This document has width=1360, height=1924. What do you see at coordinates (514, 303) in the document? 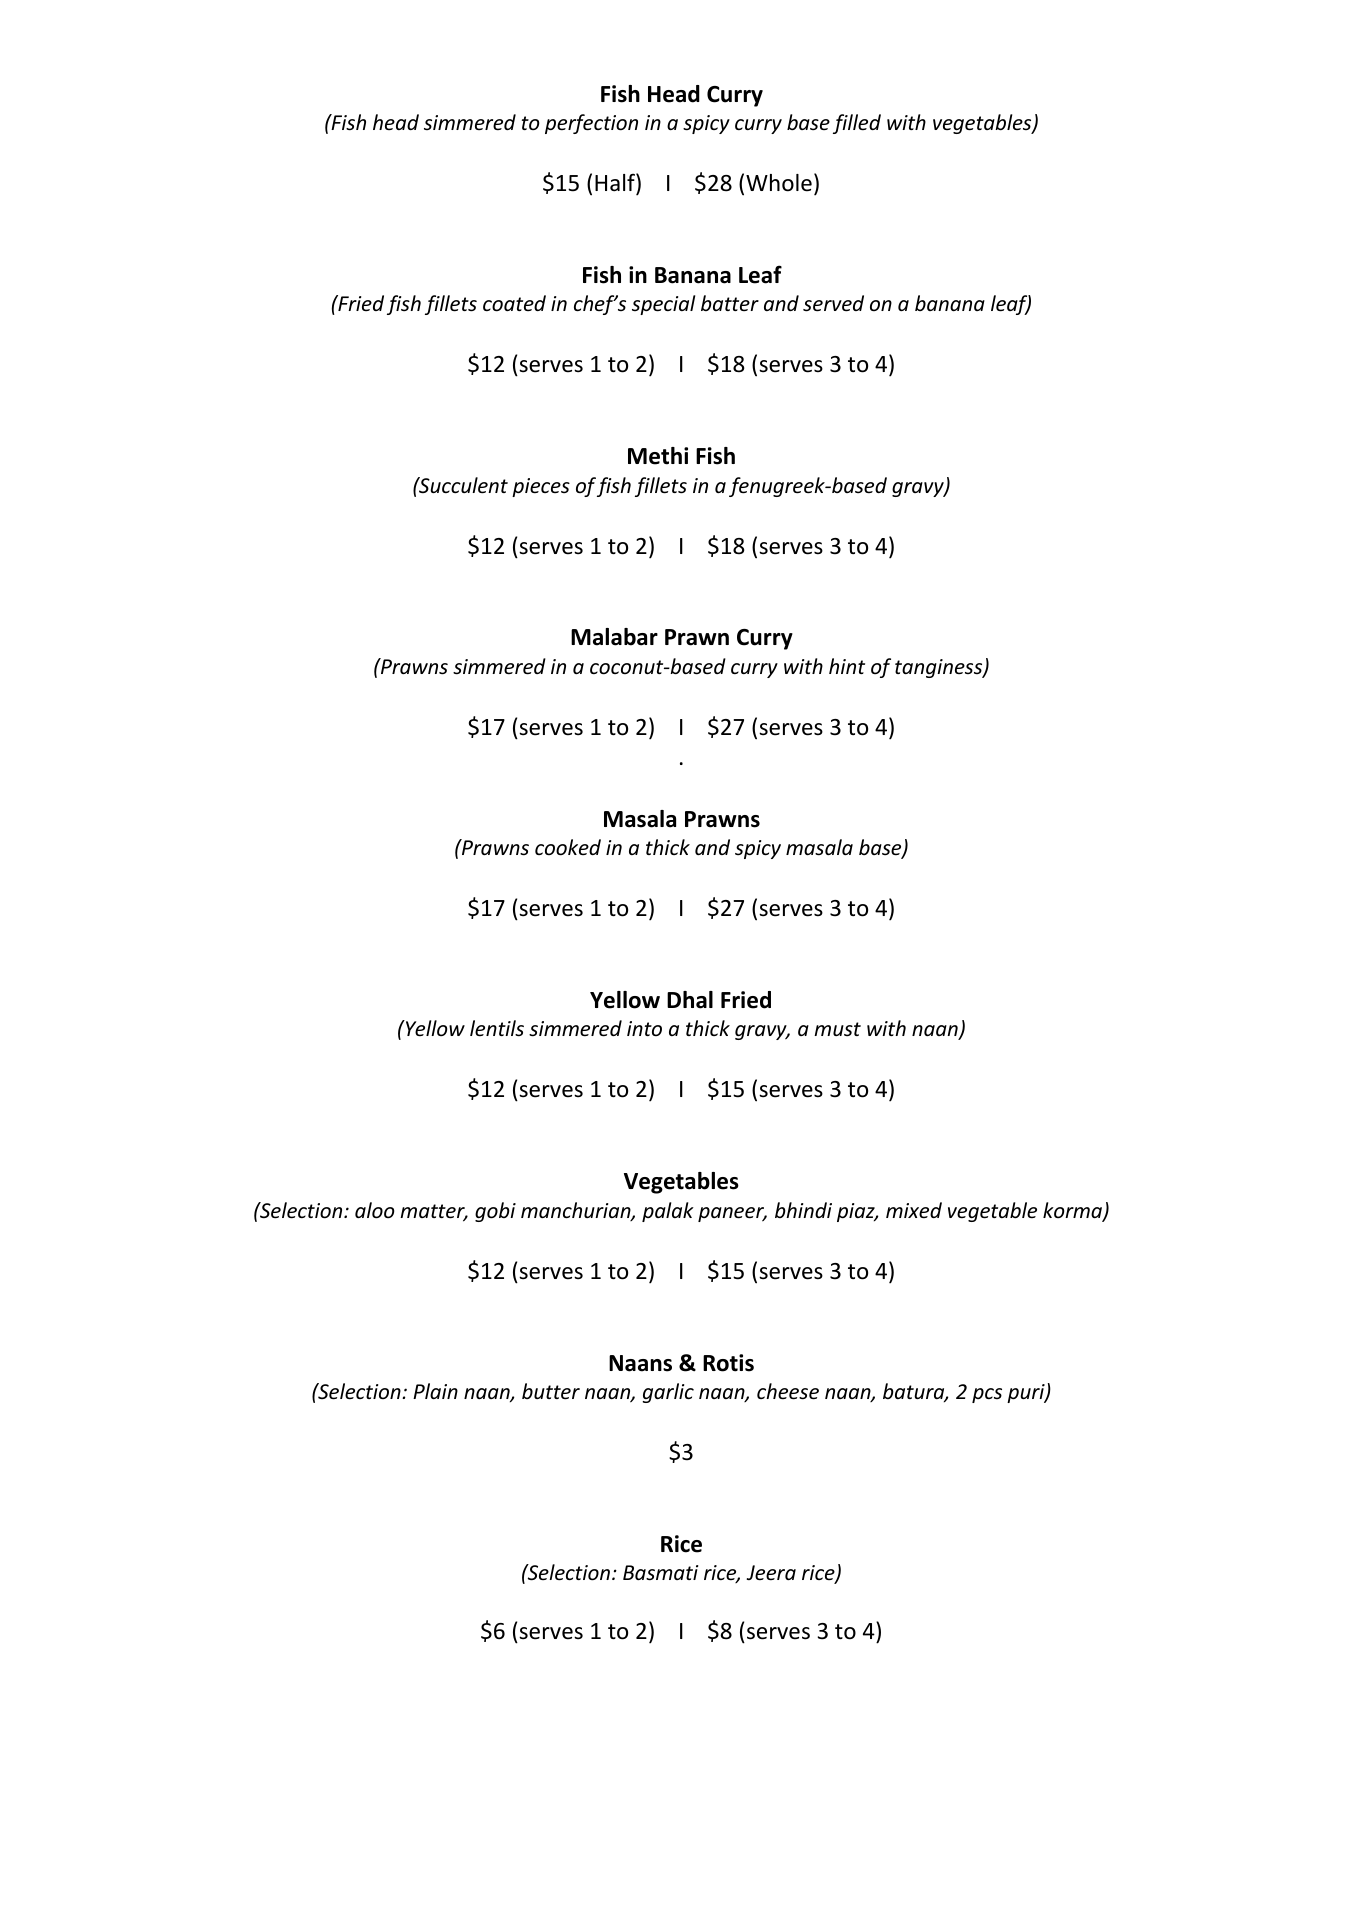
I see `coated` at bounding box center [514, 303].
